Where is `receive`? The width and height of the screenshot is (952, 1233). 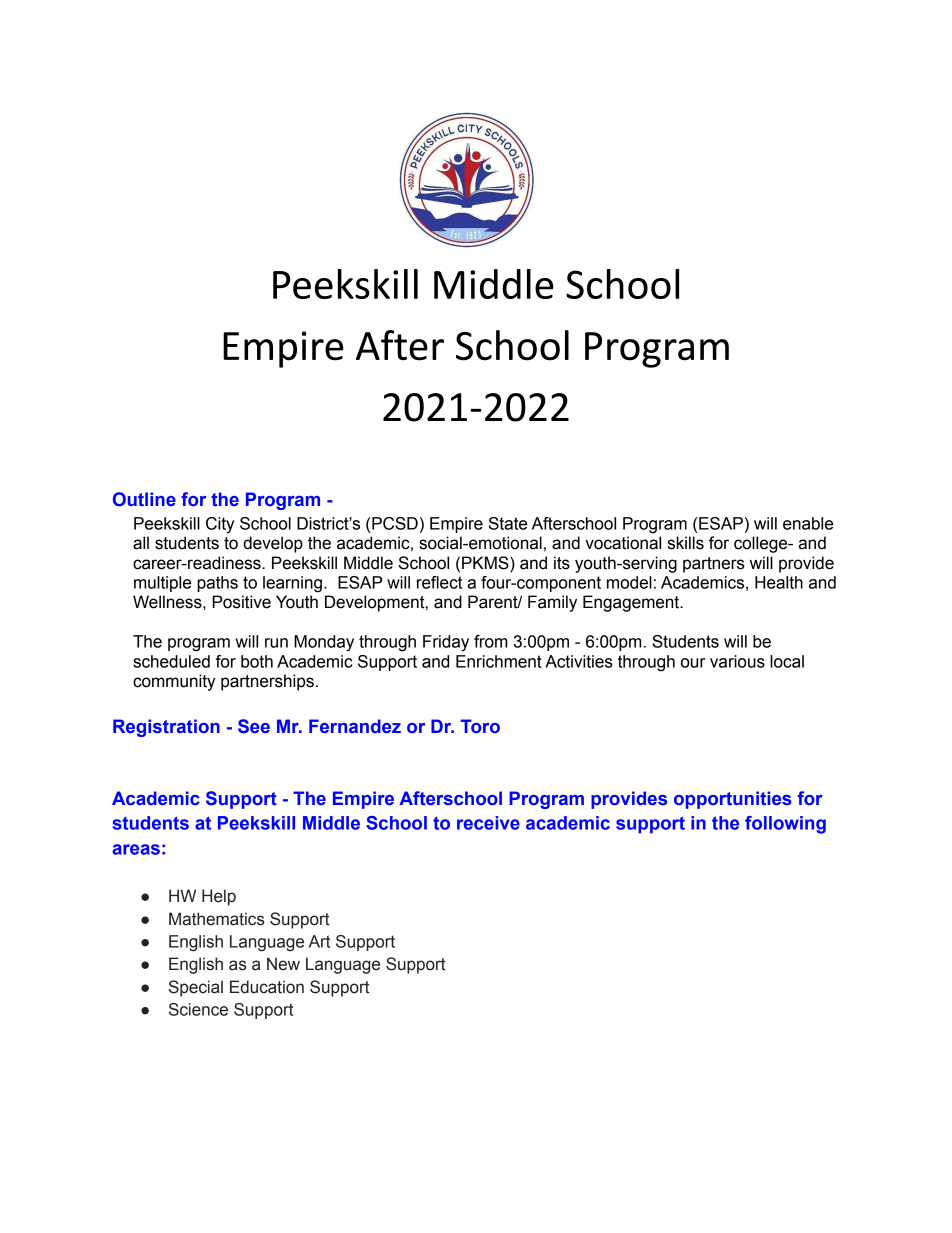
receive is located at coordinates (488, 823).
